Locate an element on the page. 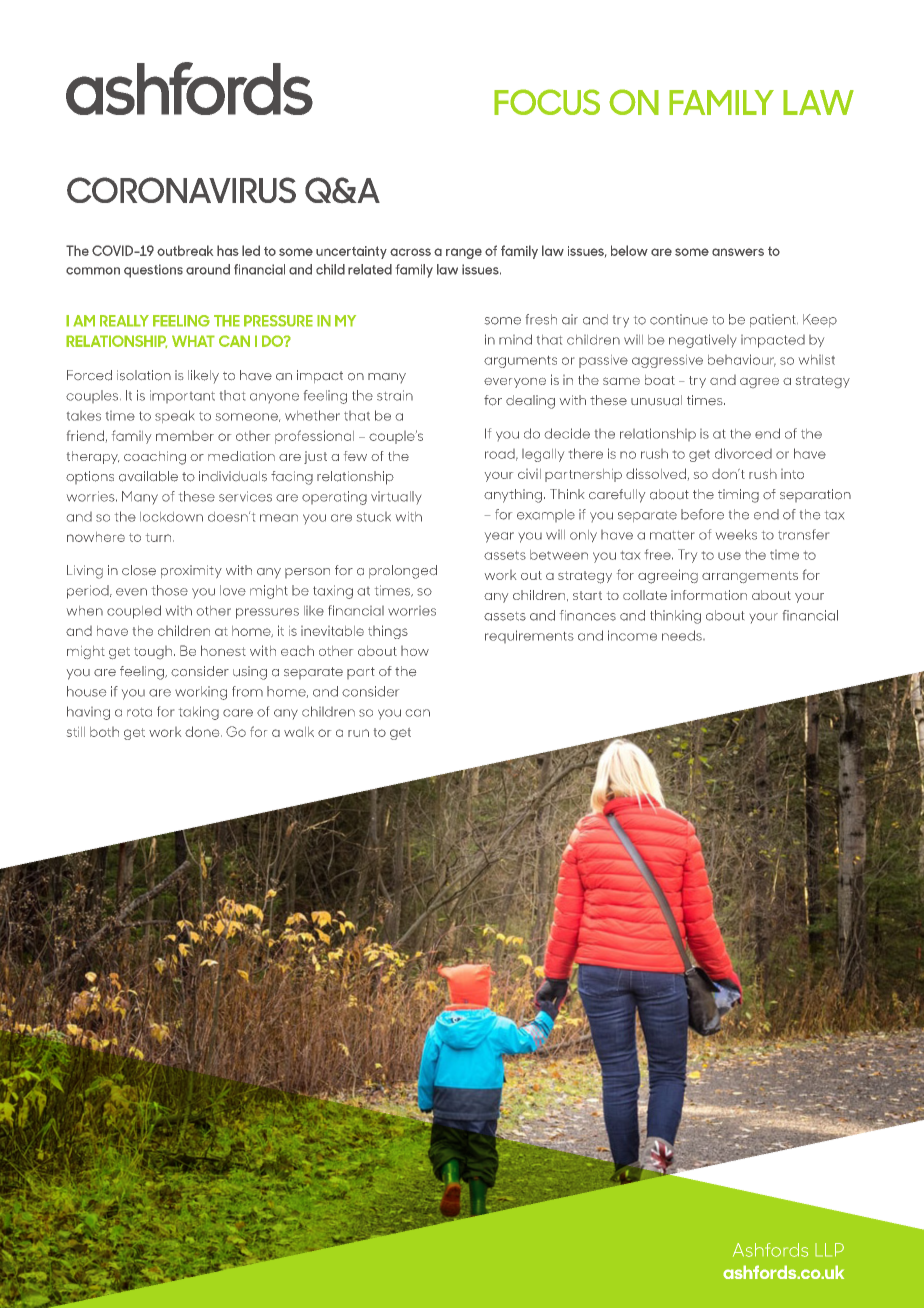 The height and width of the document is (1308, 924). CORONAVIRUS is located at coordinates (181, 190).
